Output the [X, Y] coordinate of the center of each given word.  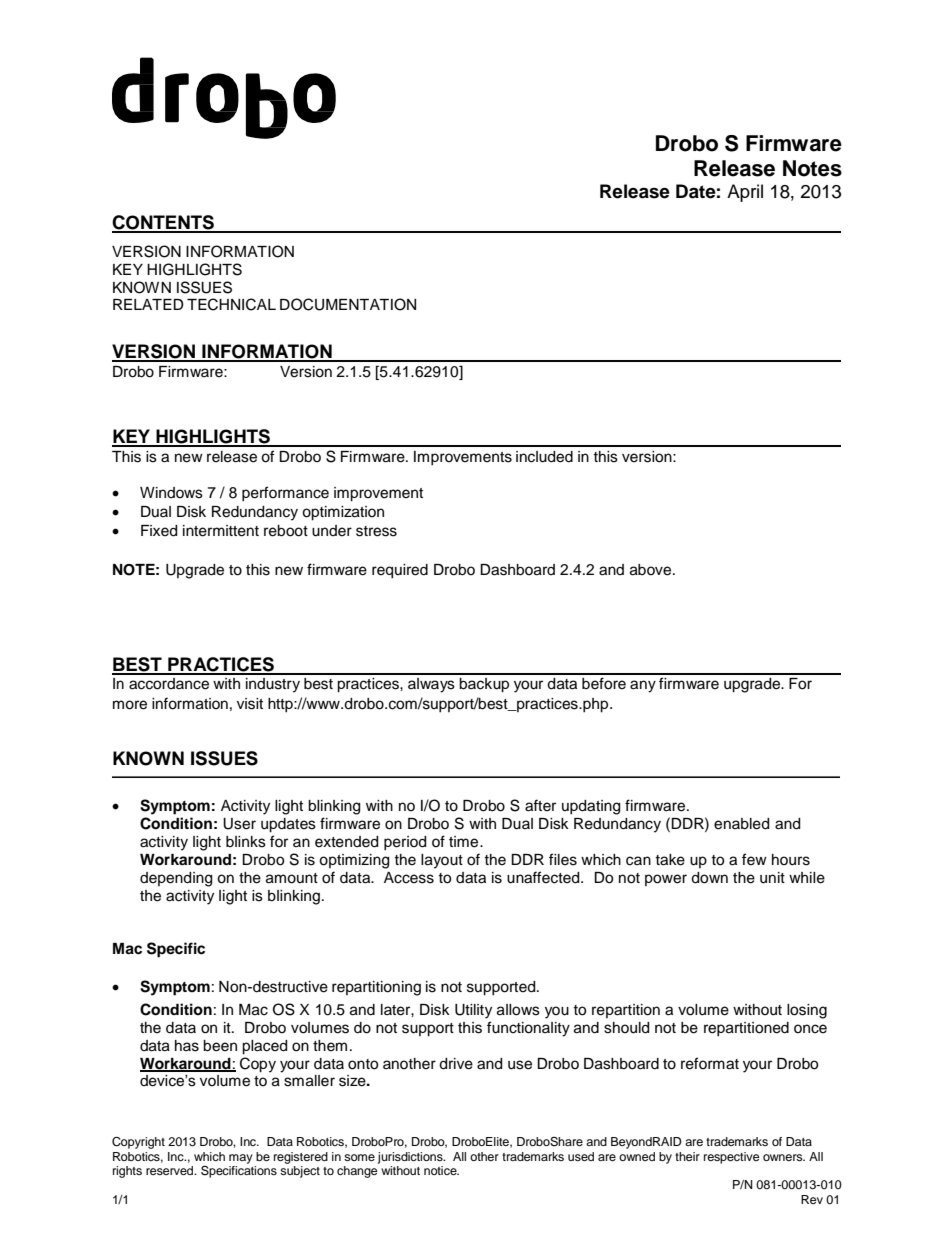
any [643, 686]
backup [484, 685]
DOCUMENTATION [348, 304]
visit [250, 704]
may [241, 1159]
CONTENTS [164, 223]
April [745, 193]
